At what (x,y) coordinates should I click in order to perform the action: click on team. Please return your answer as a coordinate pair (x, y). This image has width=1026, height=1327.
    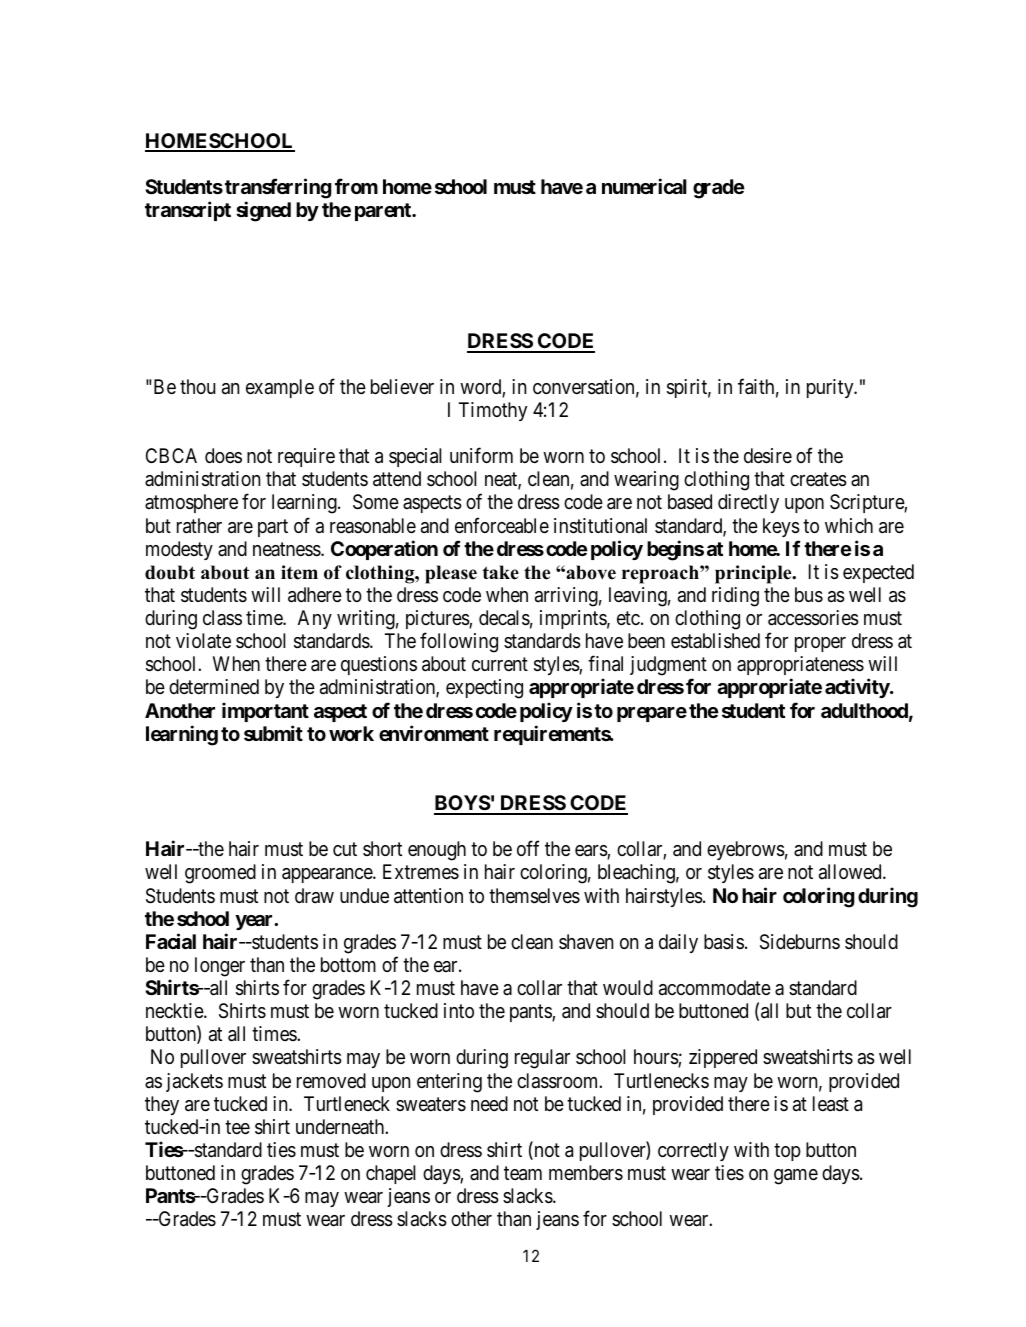
    Looking at the image, I should click on (523, 1173).
